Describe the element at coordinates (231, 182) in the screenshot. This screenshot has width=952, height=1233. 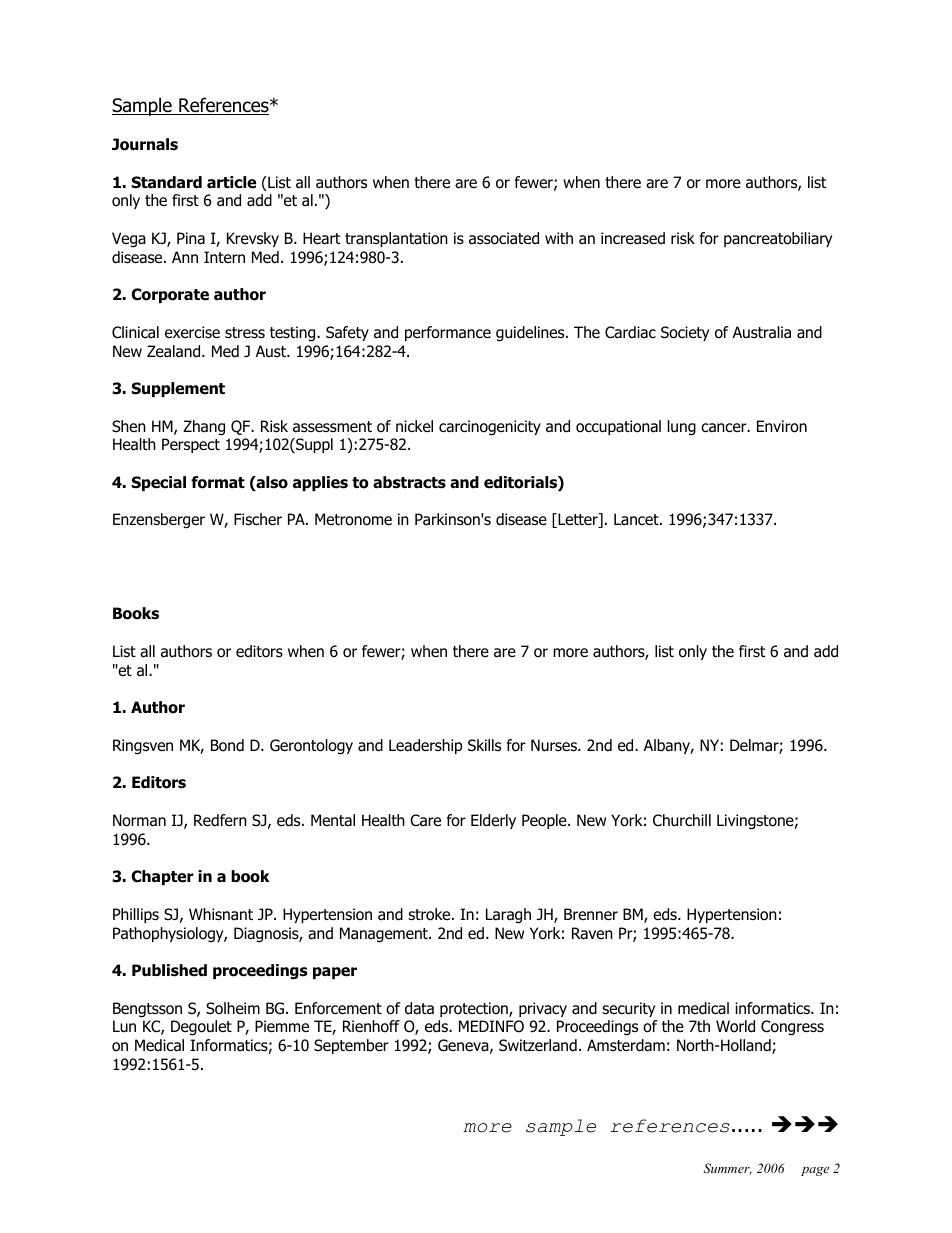
I see `article` at that location.
